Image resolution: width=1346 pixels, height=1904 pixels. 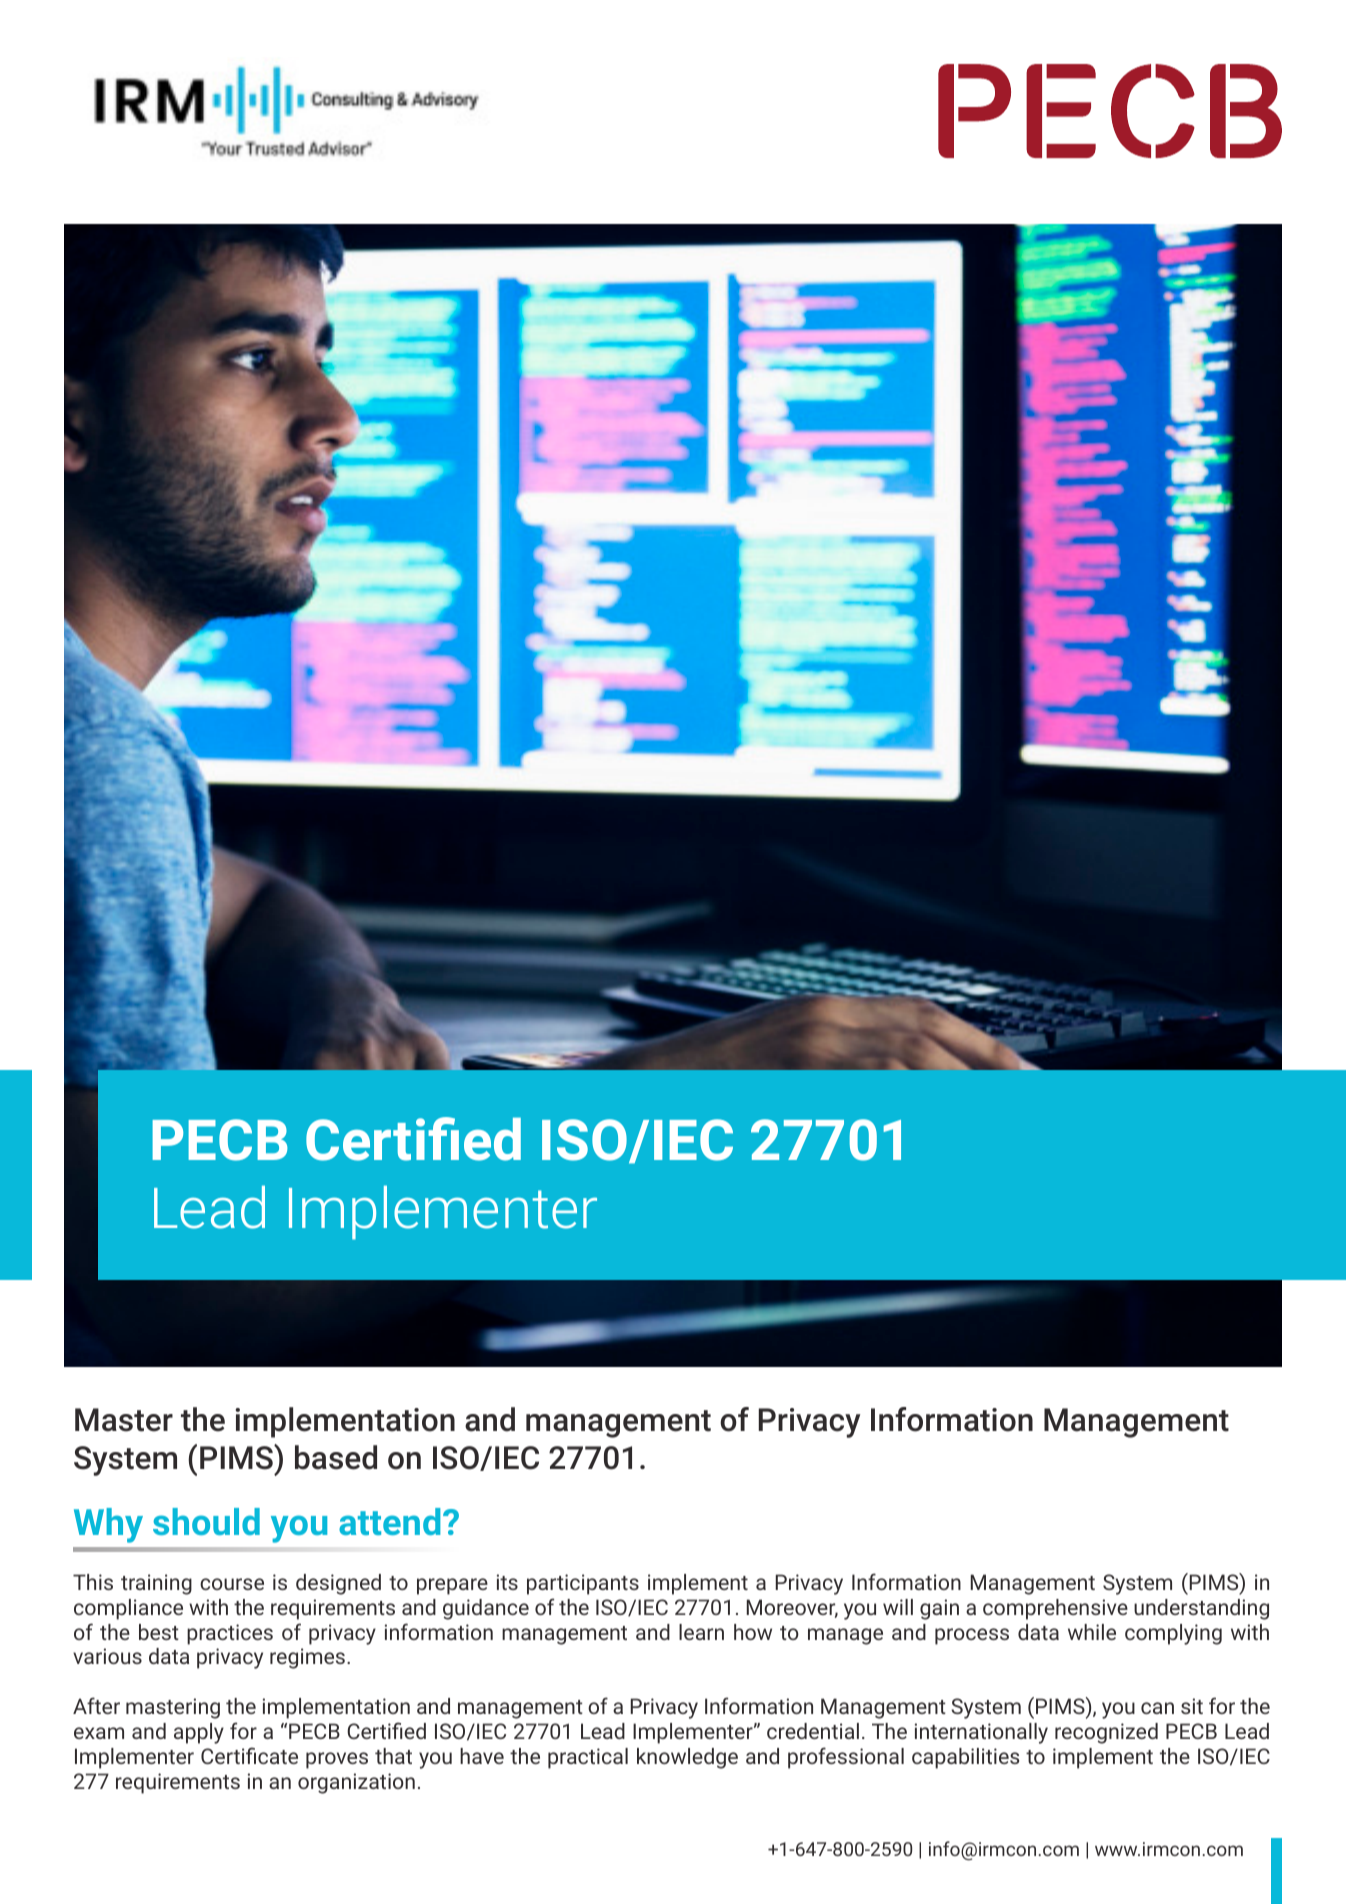 What do you see at coordinates (336, 1457) in the document?
I see `based` at bounding box center [336, 1457].
